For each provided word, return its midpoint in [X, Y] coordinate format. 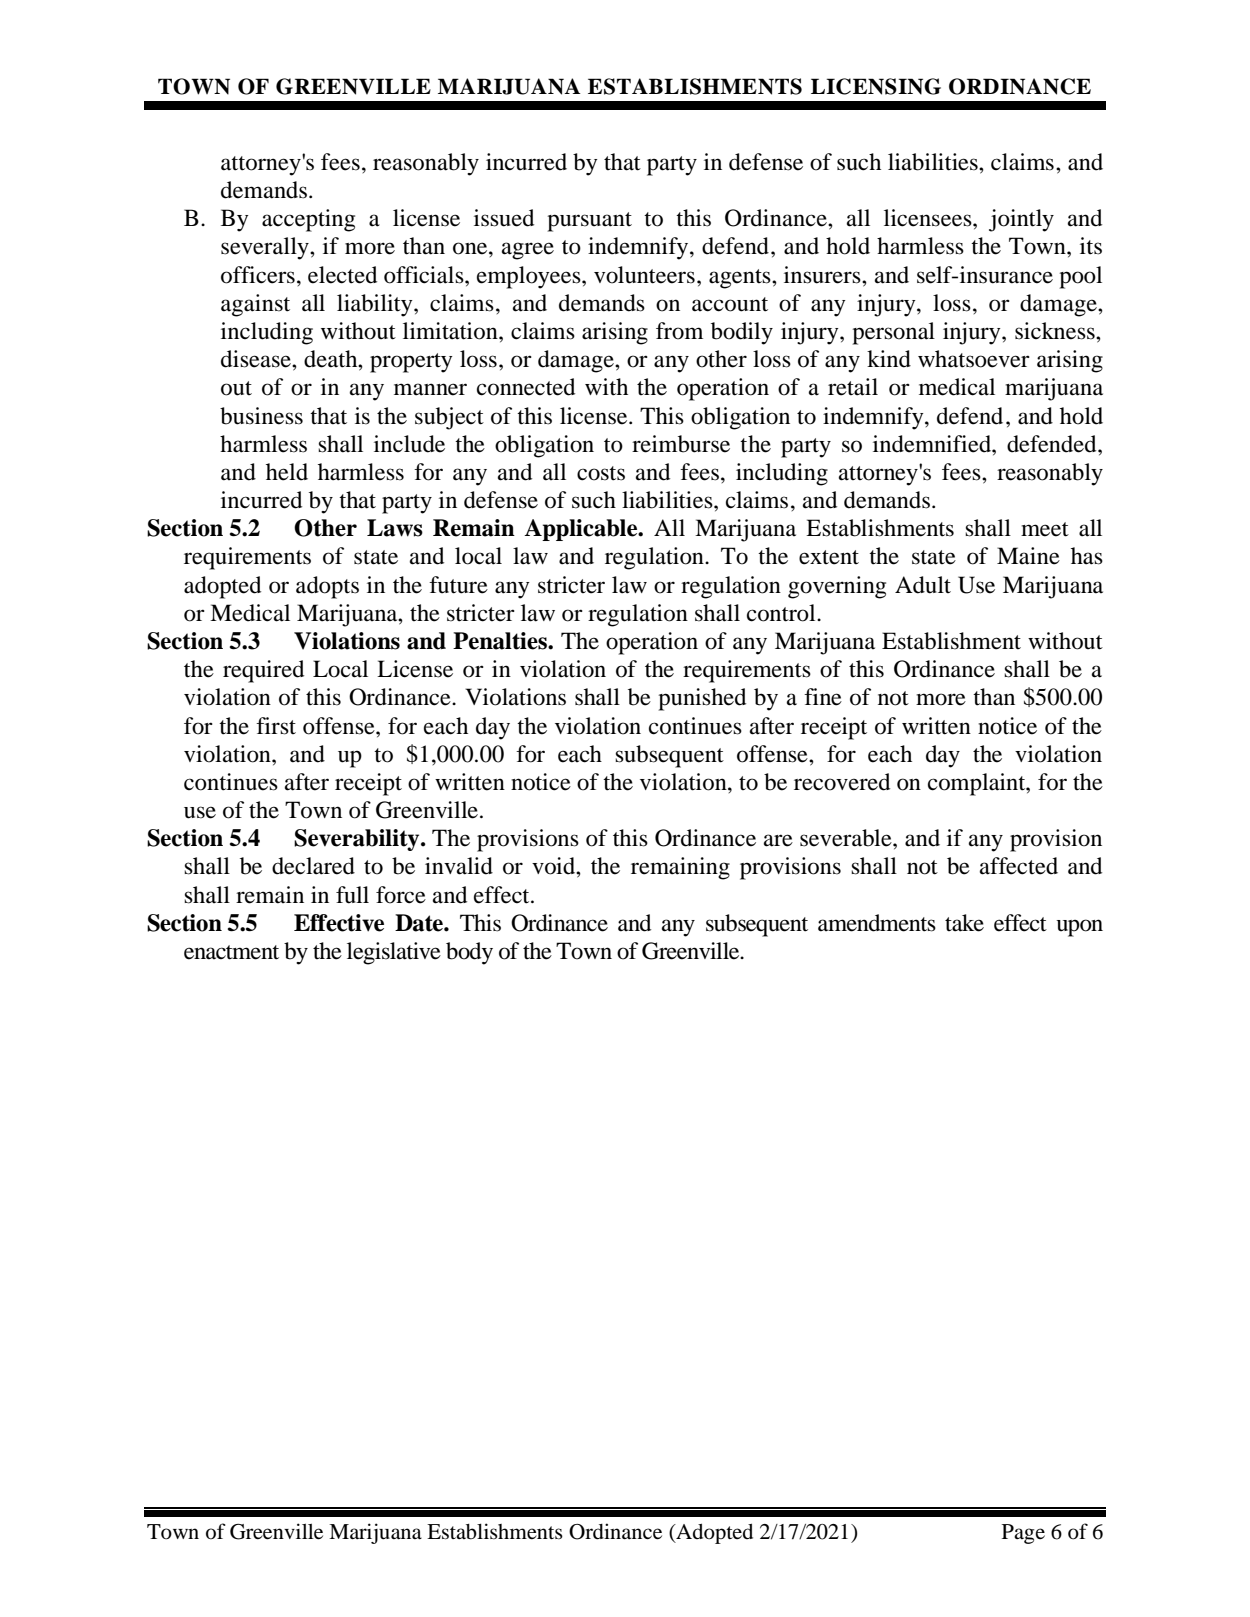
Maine [1028, 556]
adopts [327, 587]
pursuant [589, 222]
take [964, 923]
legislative [394, 953]
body [469, 953]
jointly [1021, 220]
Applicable [582, 530]
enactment [231, 952]
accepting [308, 220]
